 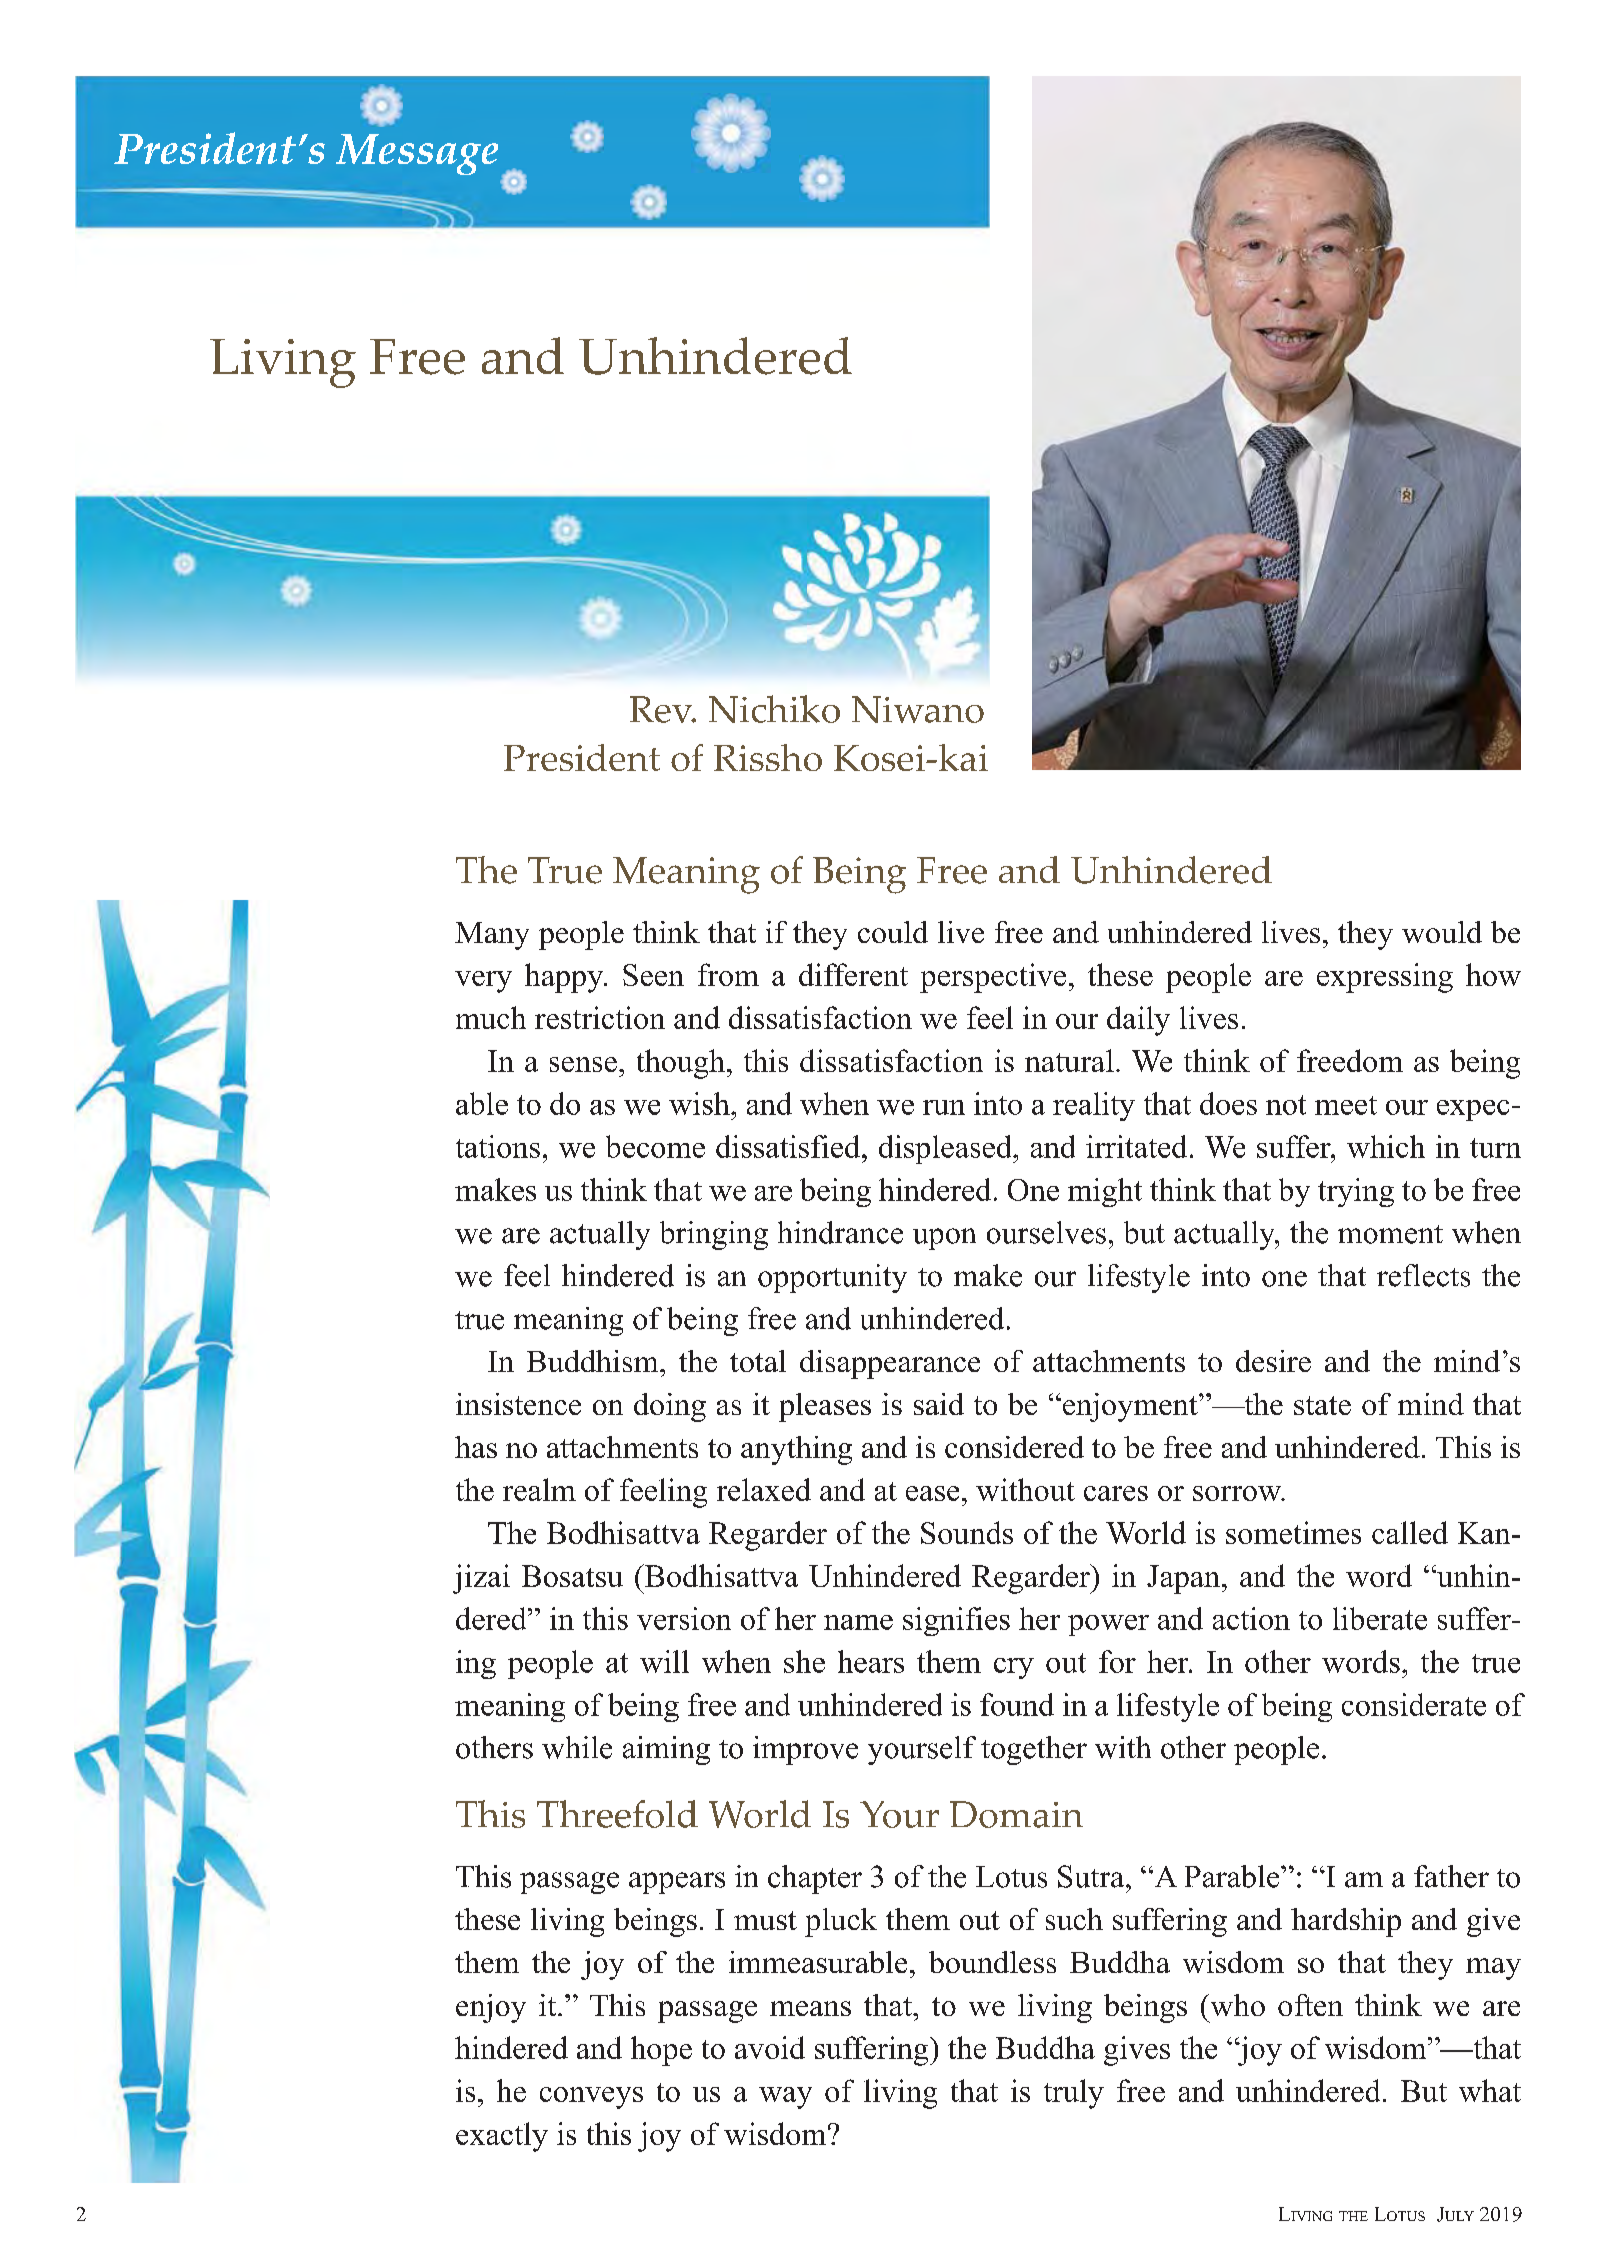 I want to click on often, so click(x=1310, y=2005).
